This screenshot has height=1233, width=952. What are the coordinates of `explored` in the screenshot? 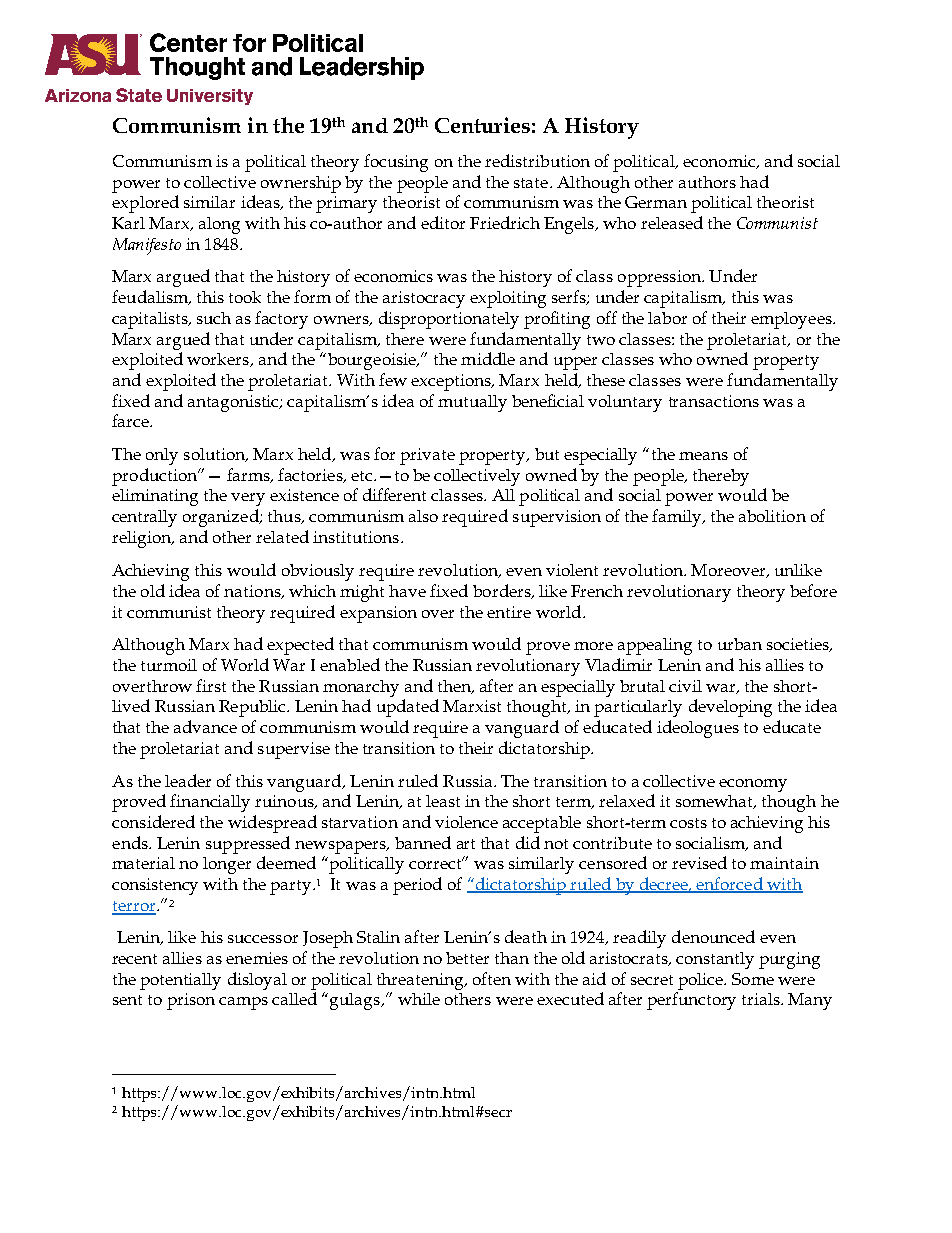 It's located at (145, 204).
